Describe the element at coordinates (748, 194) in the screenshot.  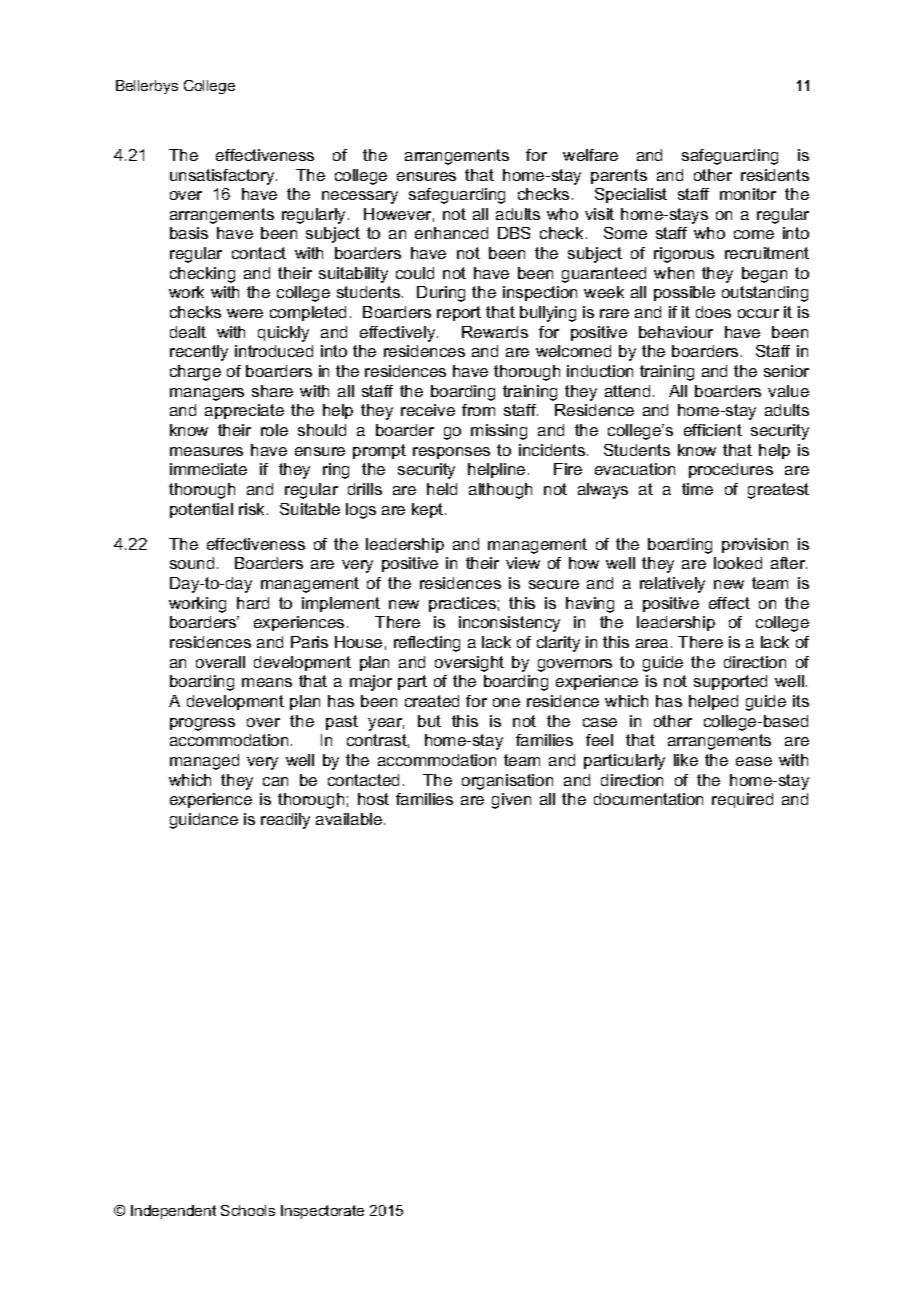
I see `monitor` at that location.
